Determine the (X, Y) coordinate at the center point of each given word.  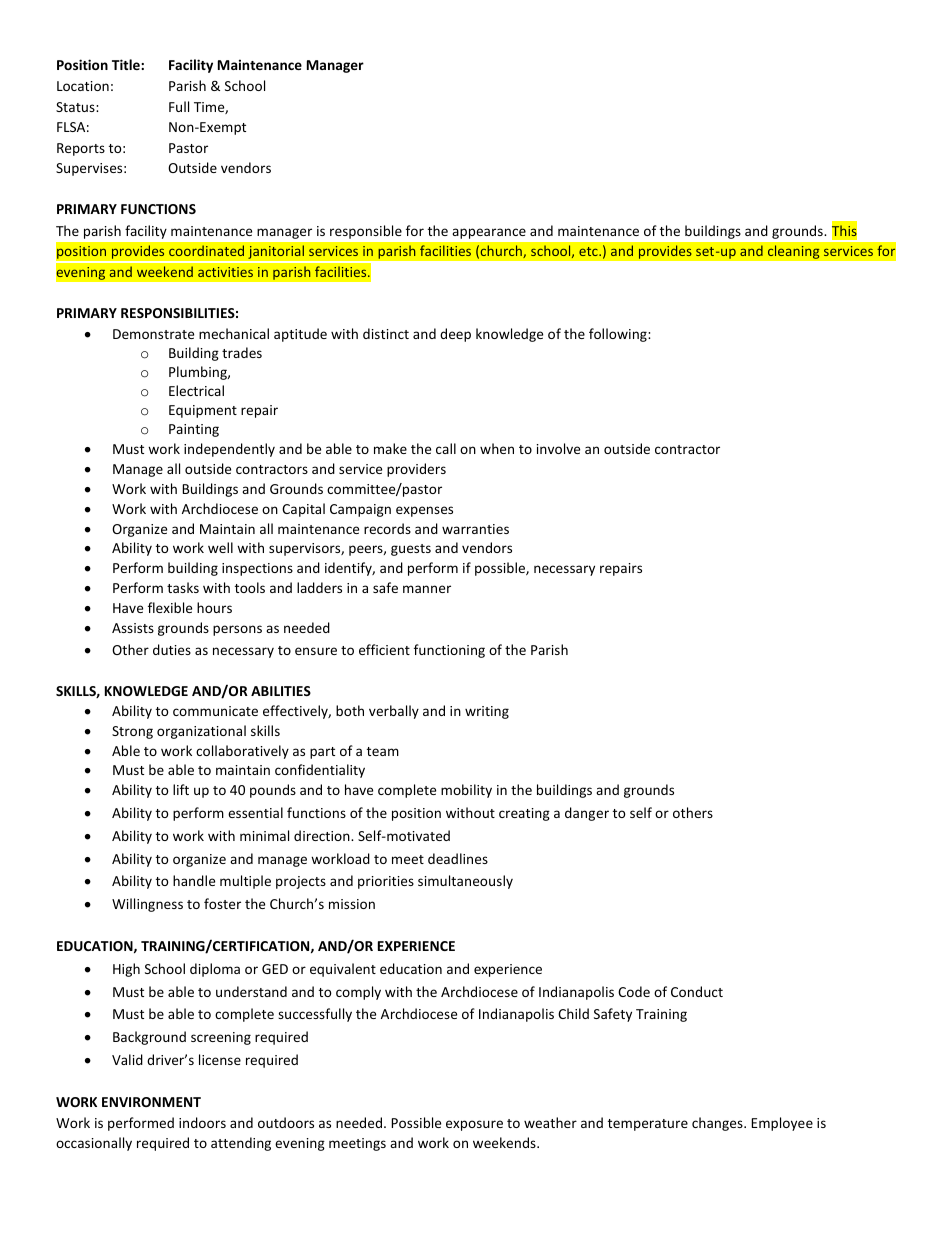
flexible (170, 607)
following (619, 335)
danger (587, 814)
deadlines (458, 858)
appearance (489, 234)
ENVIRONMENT (151, 1102)
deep (455, 335)
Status (76, 107)
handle (194, 880)
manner (427, 589)
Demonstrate (153, 334)
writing (487, 712)
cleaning (794, 252)
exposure (474, 1125)
